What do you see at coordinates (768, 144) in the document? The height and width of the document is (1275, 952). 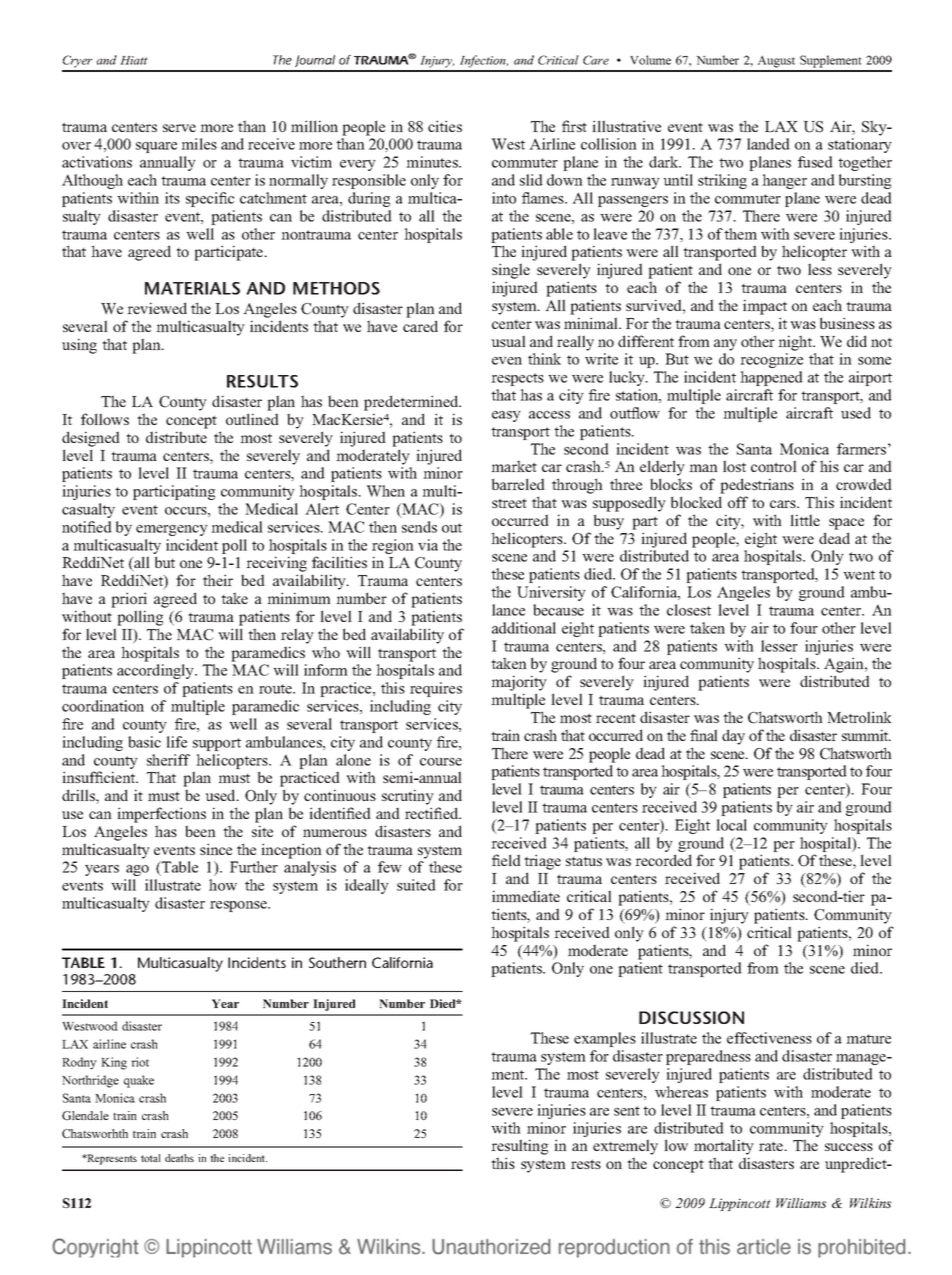 I see `landed` at bounding box center [768, 144].
